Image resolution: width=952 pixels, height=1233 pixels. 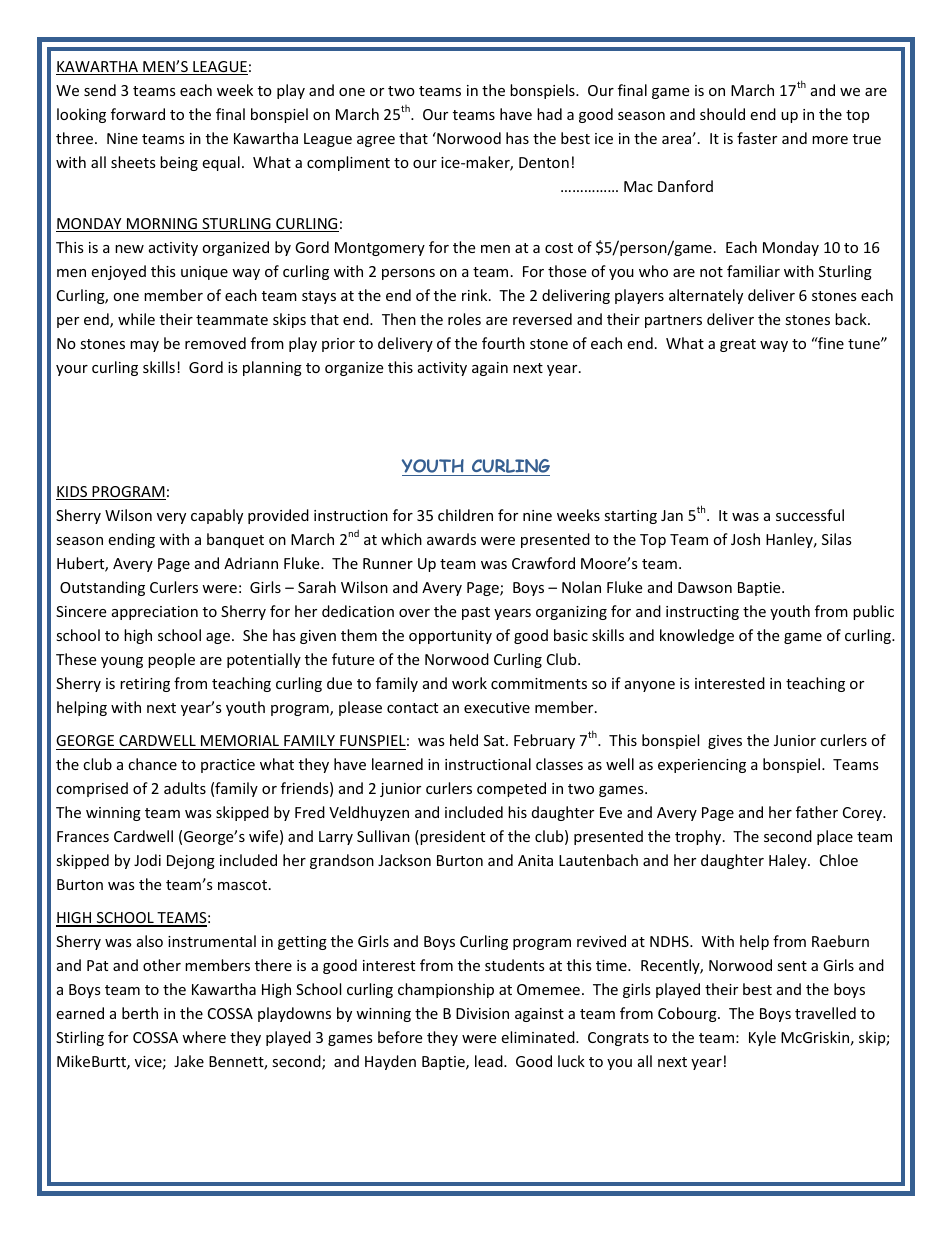 I want to click on forward, so click(x=138, y=114).
